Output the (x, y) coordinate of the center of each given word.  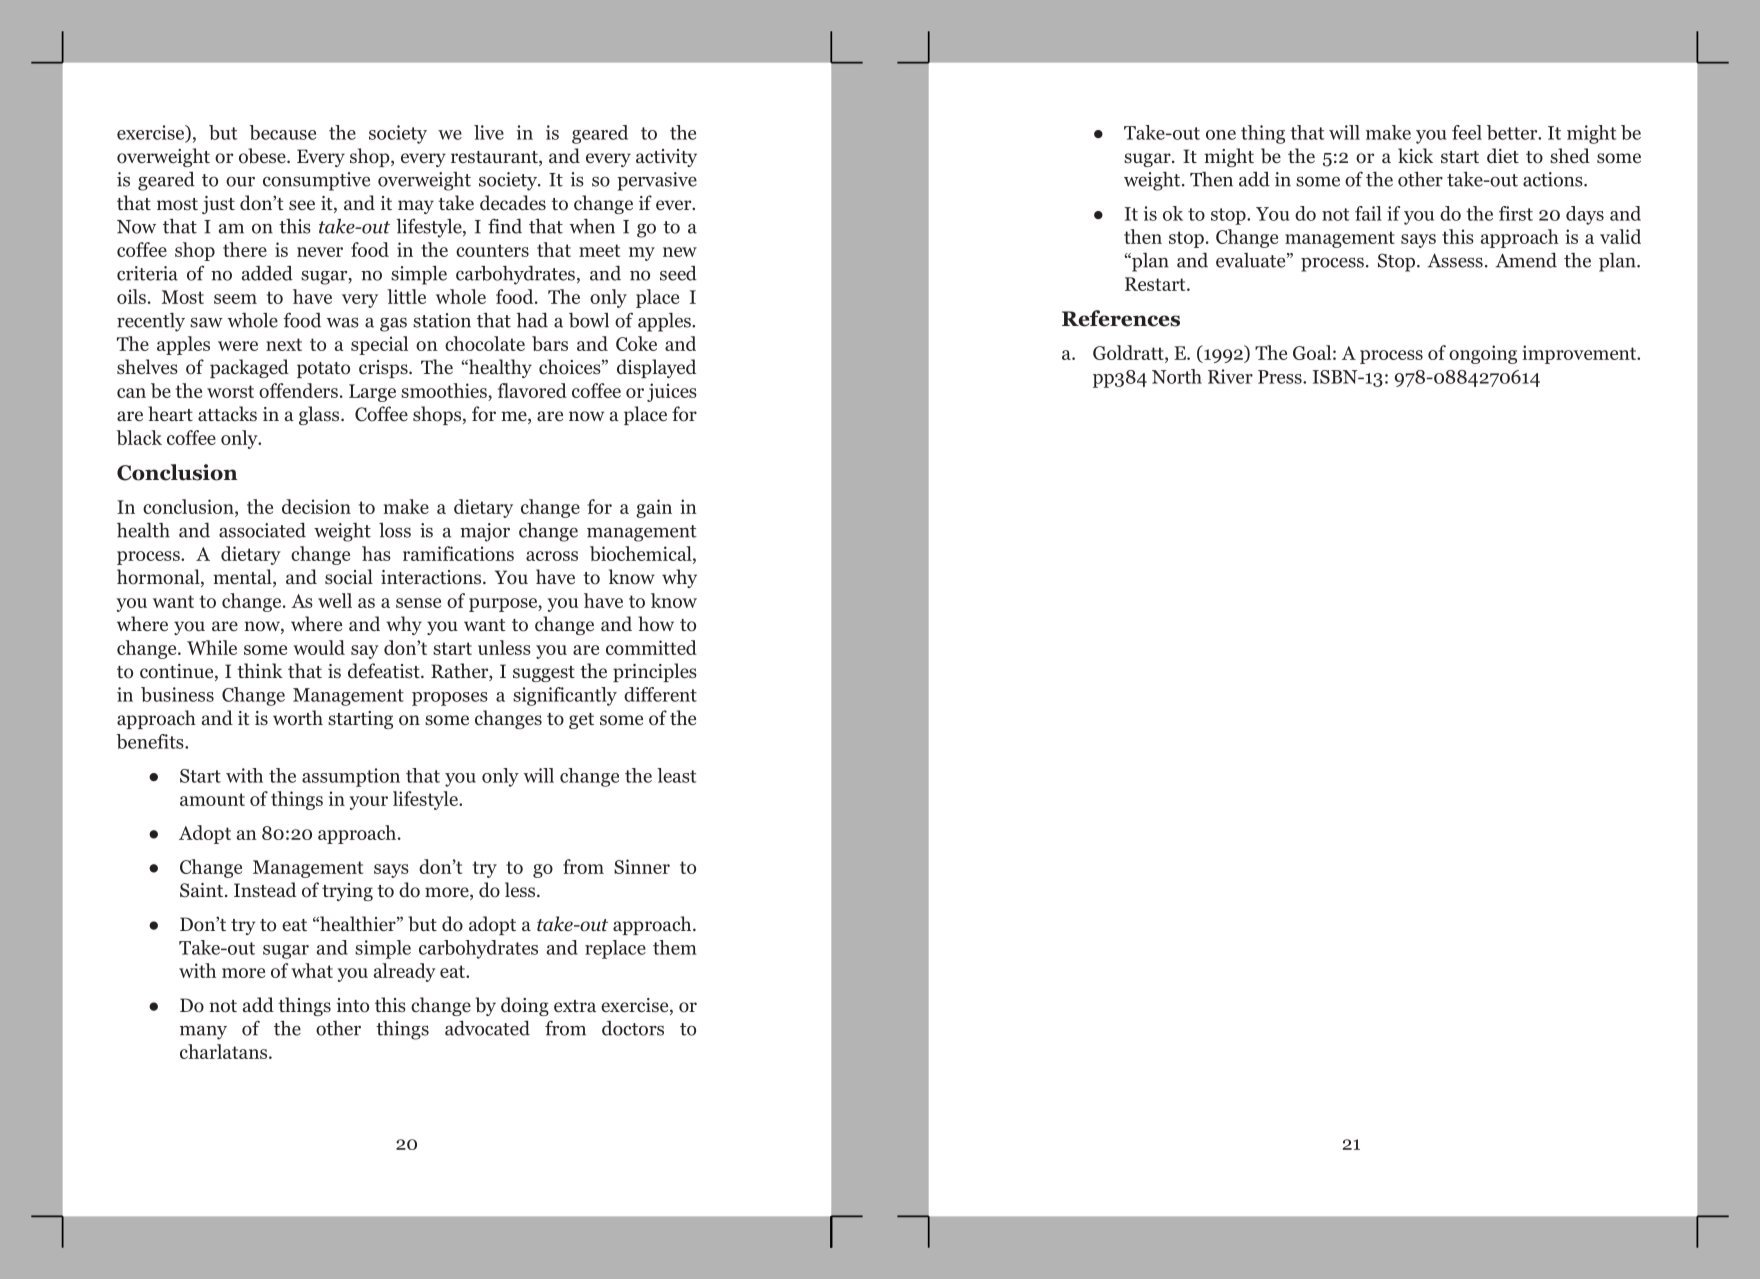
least (676, 775)
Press (1281, 377)
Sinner (642, 866)
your (369, 803)
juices (672, 392)
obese (263, 156)
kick (1415, 155)
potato (323, 370)
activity (666, 158)
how (656, 624)
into (353, 1005)
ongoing (1483, 354)
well (335, 600)
